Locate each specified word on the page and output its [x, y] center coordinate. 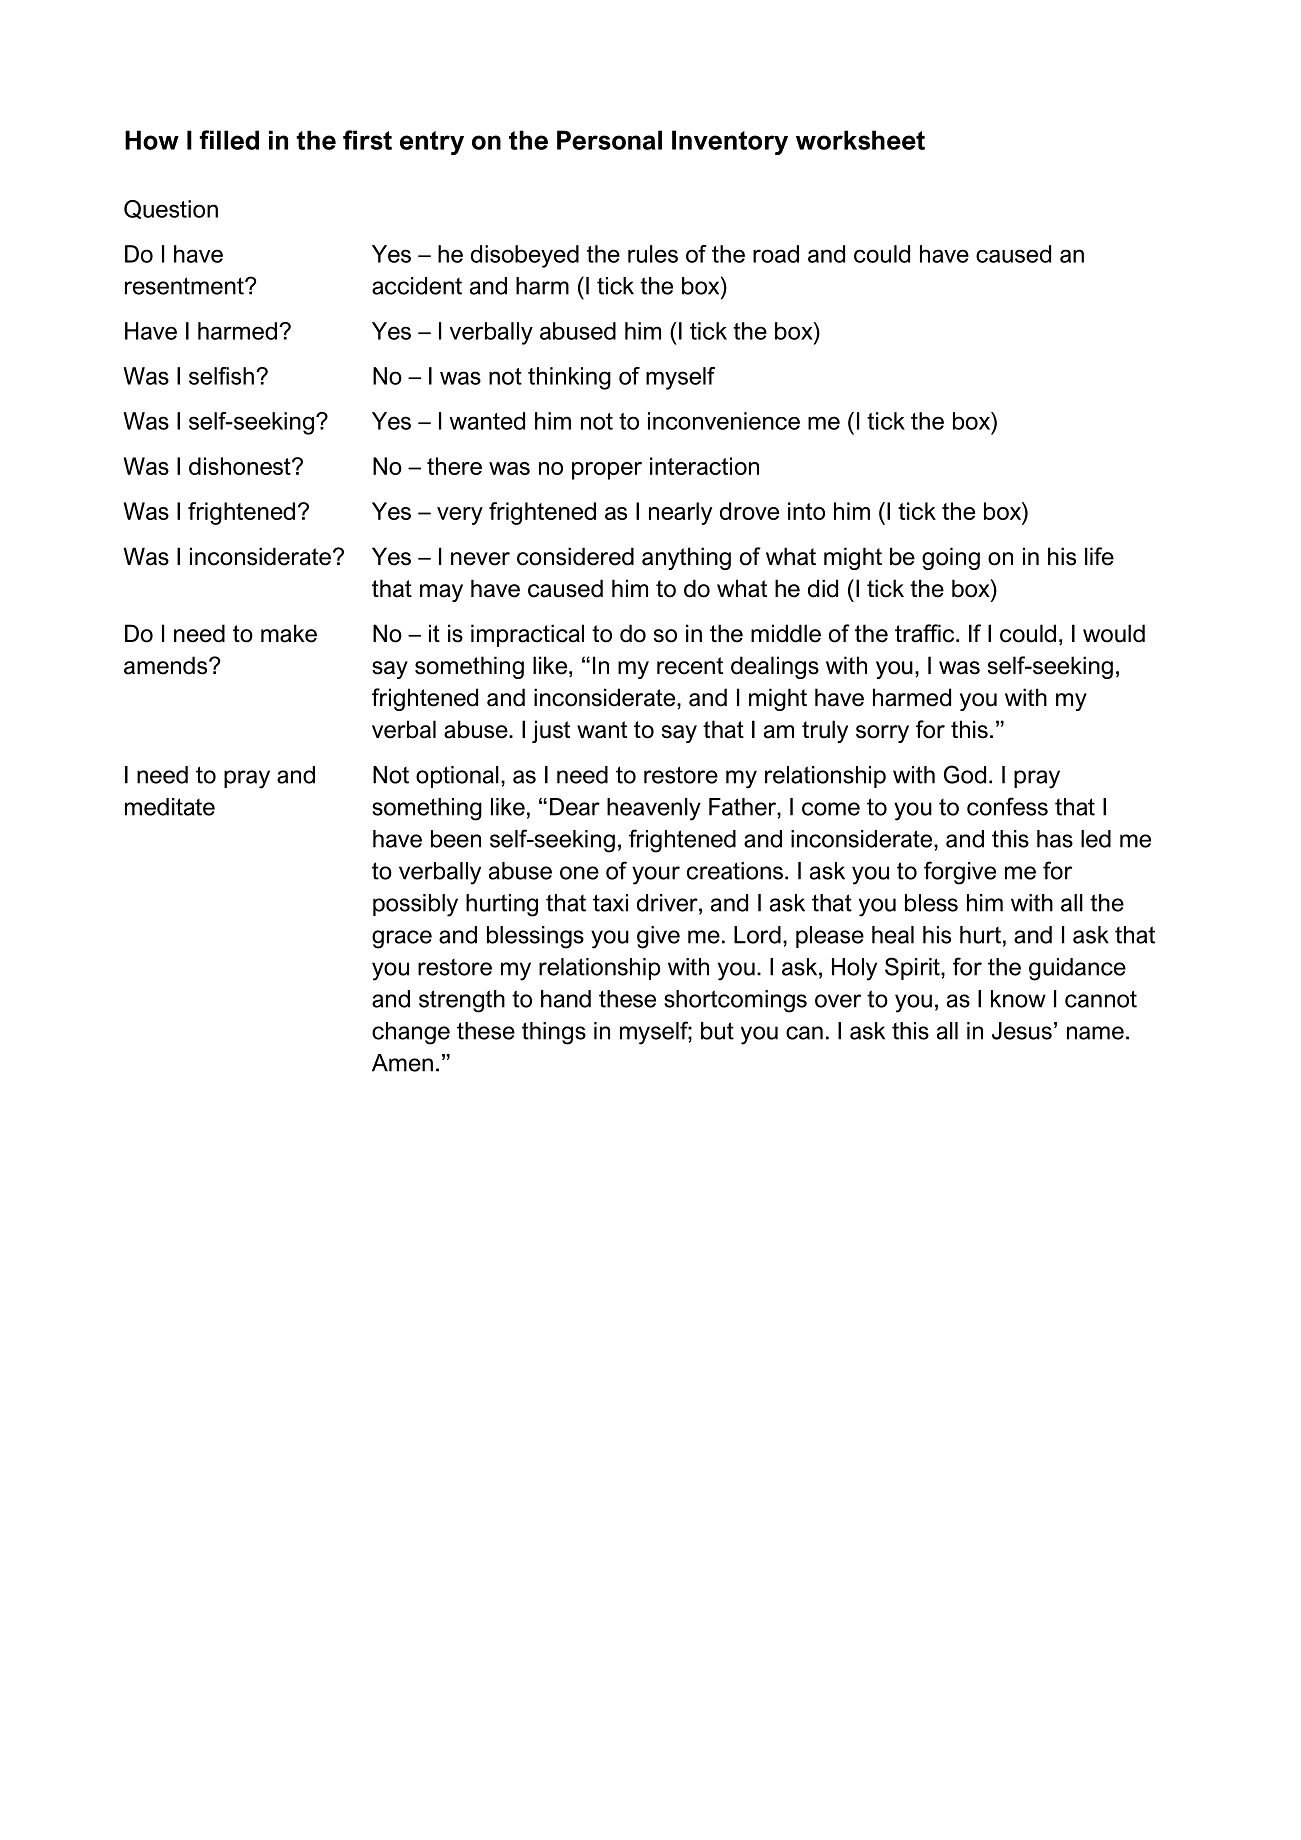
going [951, 558]
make [289, 633]
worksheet [860, 140]
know [1018, 999]
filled [229, 140]
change [411, 1033]
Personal [609, 140]
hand [566, 999]
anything [686, 558]
